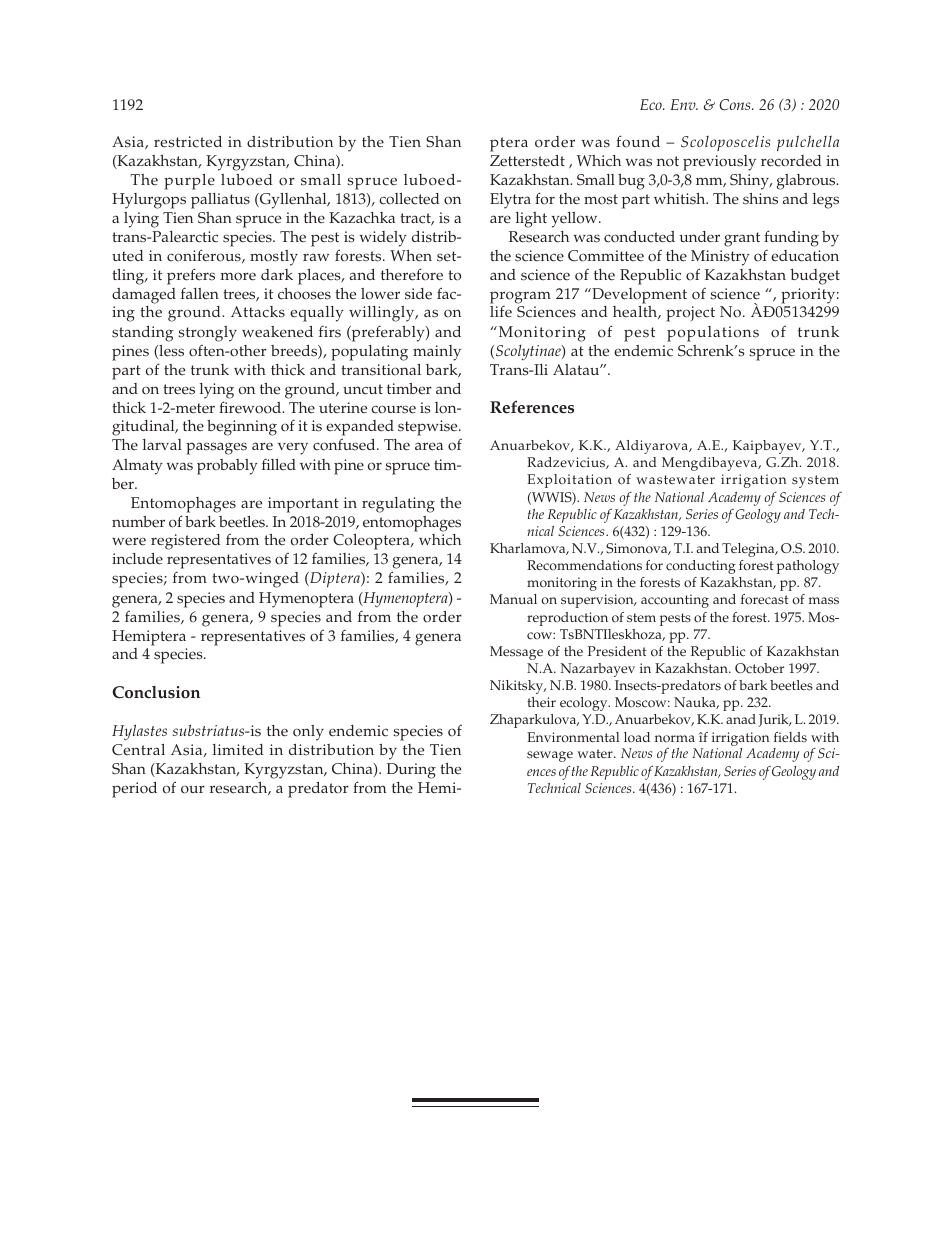 Image resolution: width=952 pixels, height=1233 pixels. I want to click on include, so click(137, 559).
